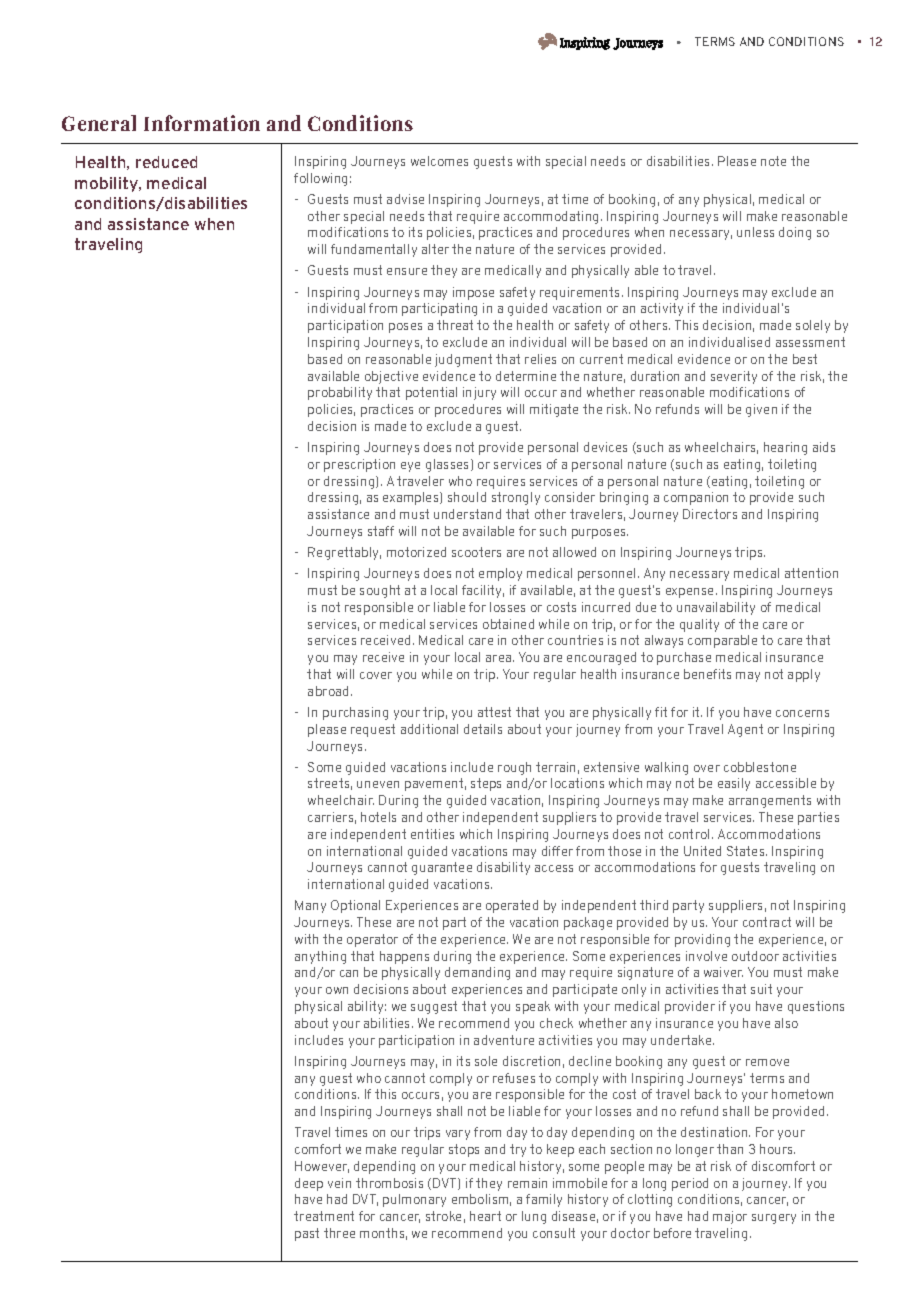 The height and width of the page is (1308, 924). What do you see at coordinates (485, 1216) in the page?
I see `heart` at bounding box center [485, 1216].
